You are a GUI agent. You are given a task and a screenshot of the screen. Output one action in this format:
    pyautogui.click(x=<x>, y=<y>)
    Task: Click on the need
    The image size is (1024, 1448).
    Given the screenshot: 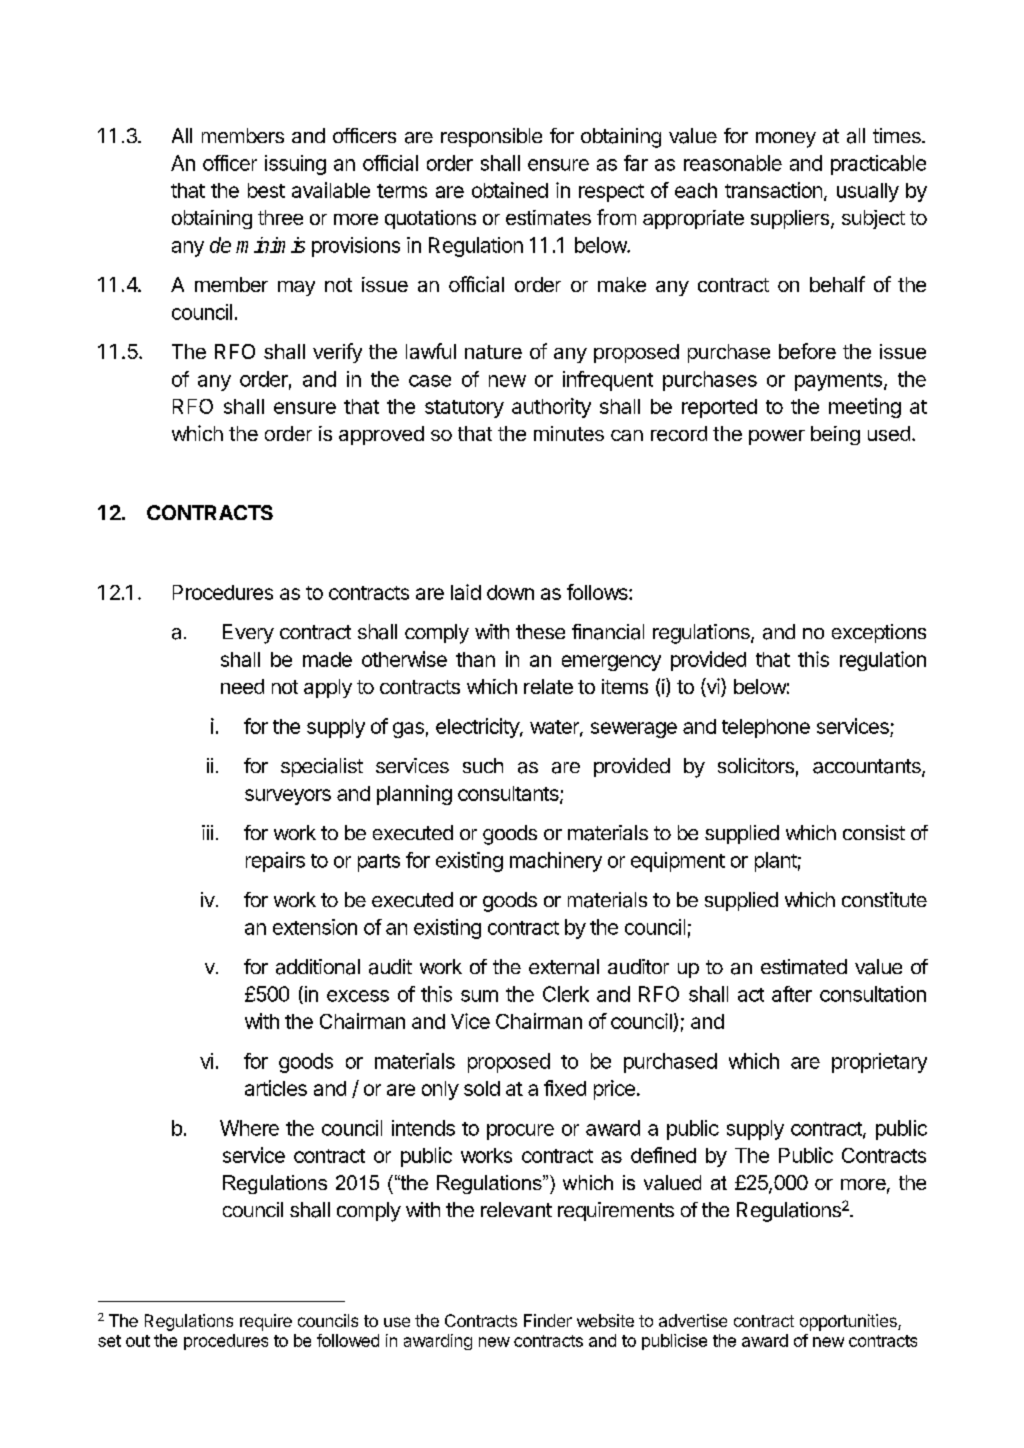 What is the action you would take?
    pyautogui.click(x=242, y=686)
